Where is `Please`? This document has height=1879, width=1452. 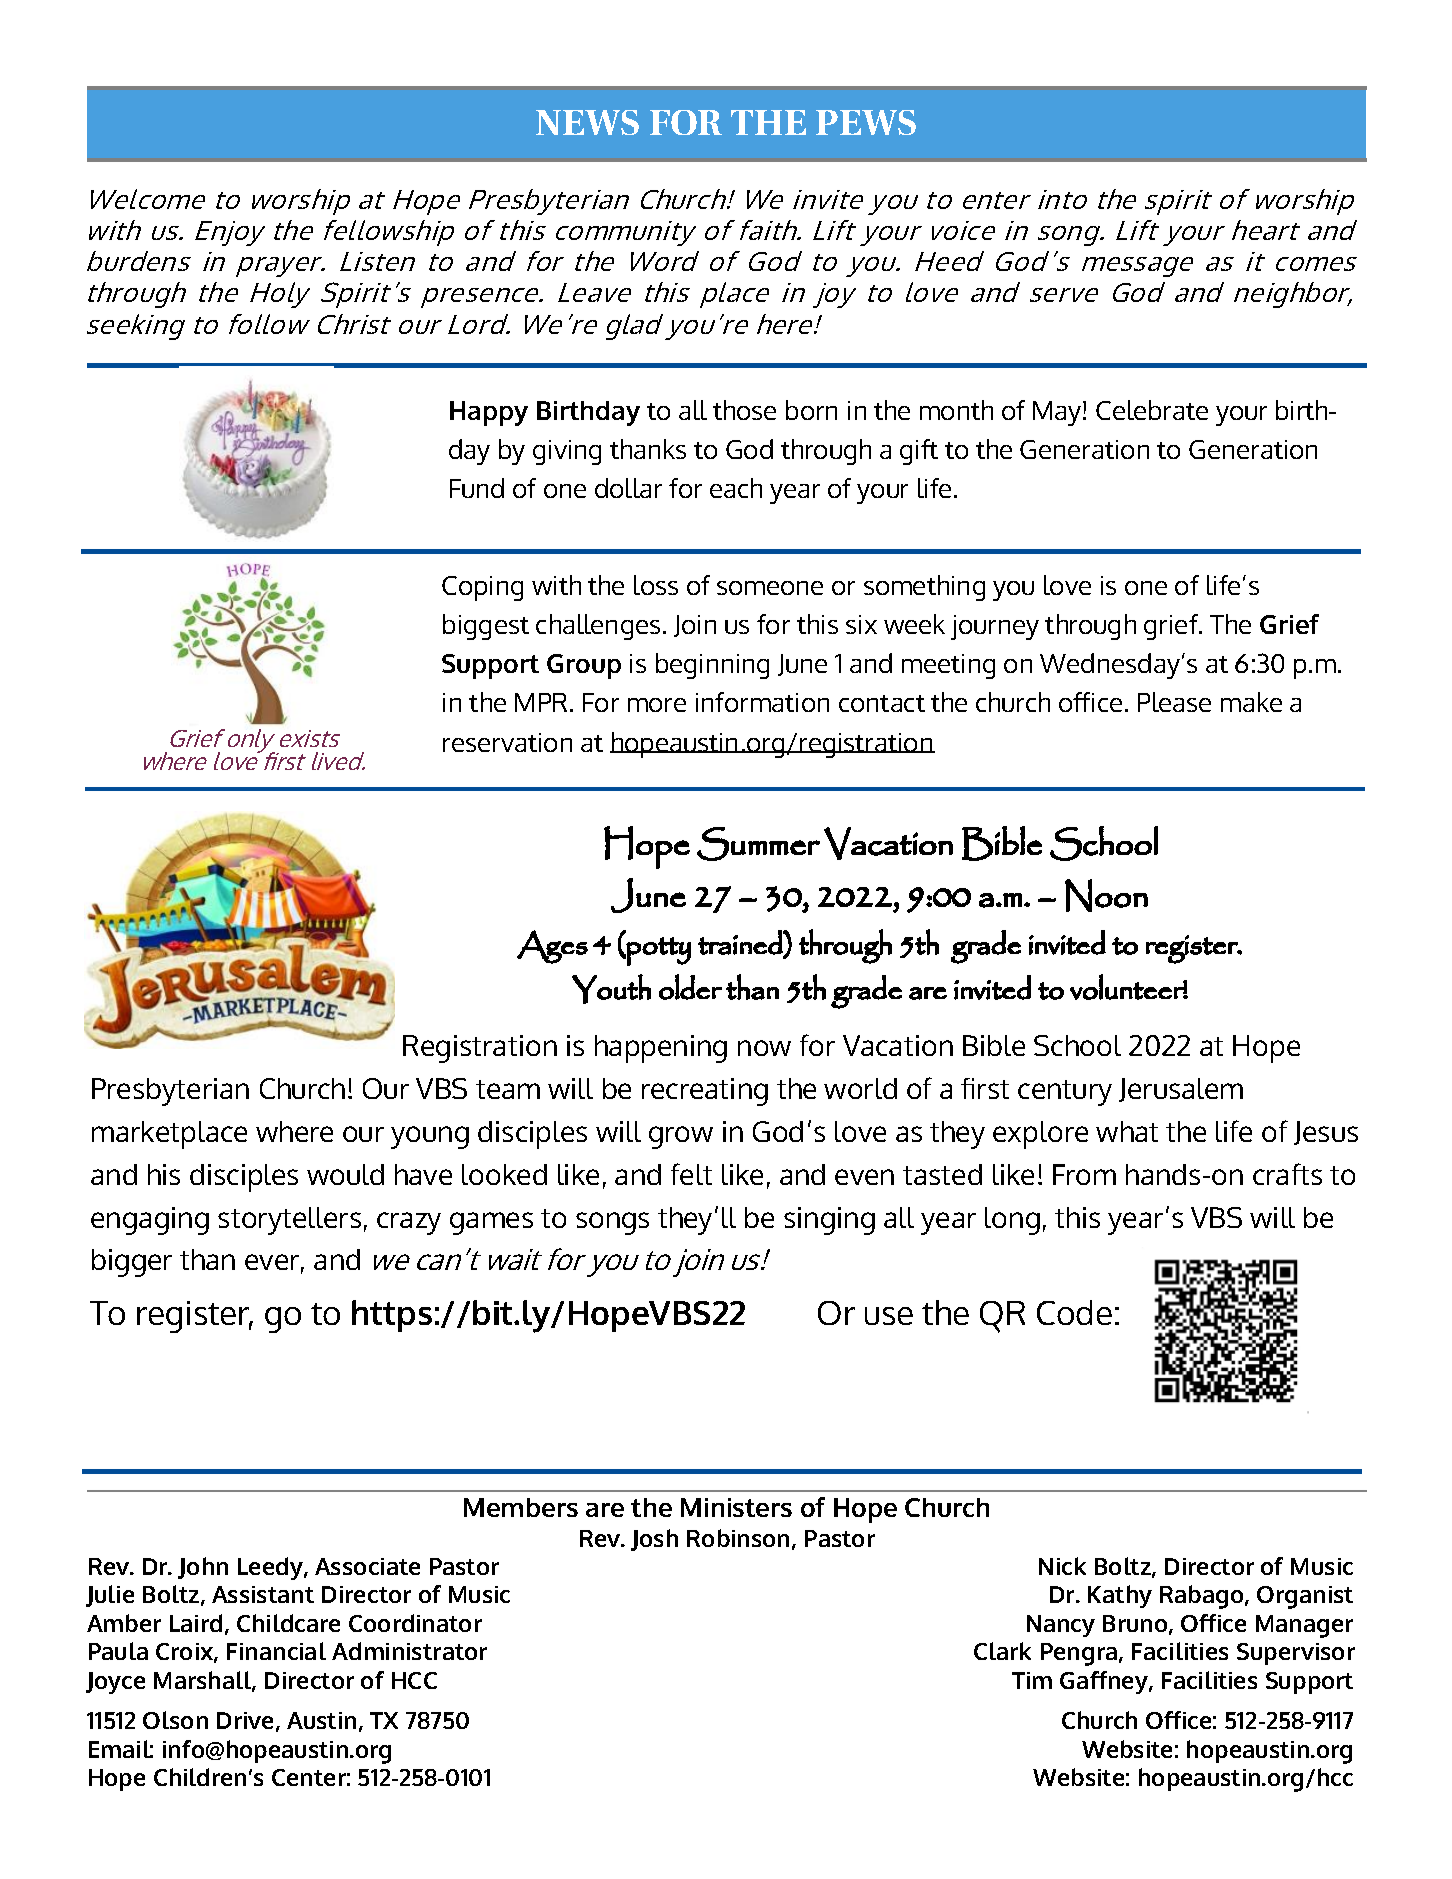
Please is located at coordinates (1174, 702).
